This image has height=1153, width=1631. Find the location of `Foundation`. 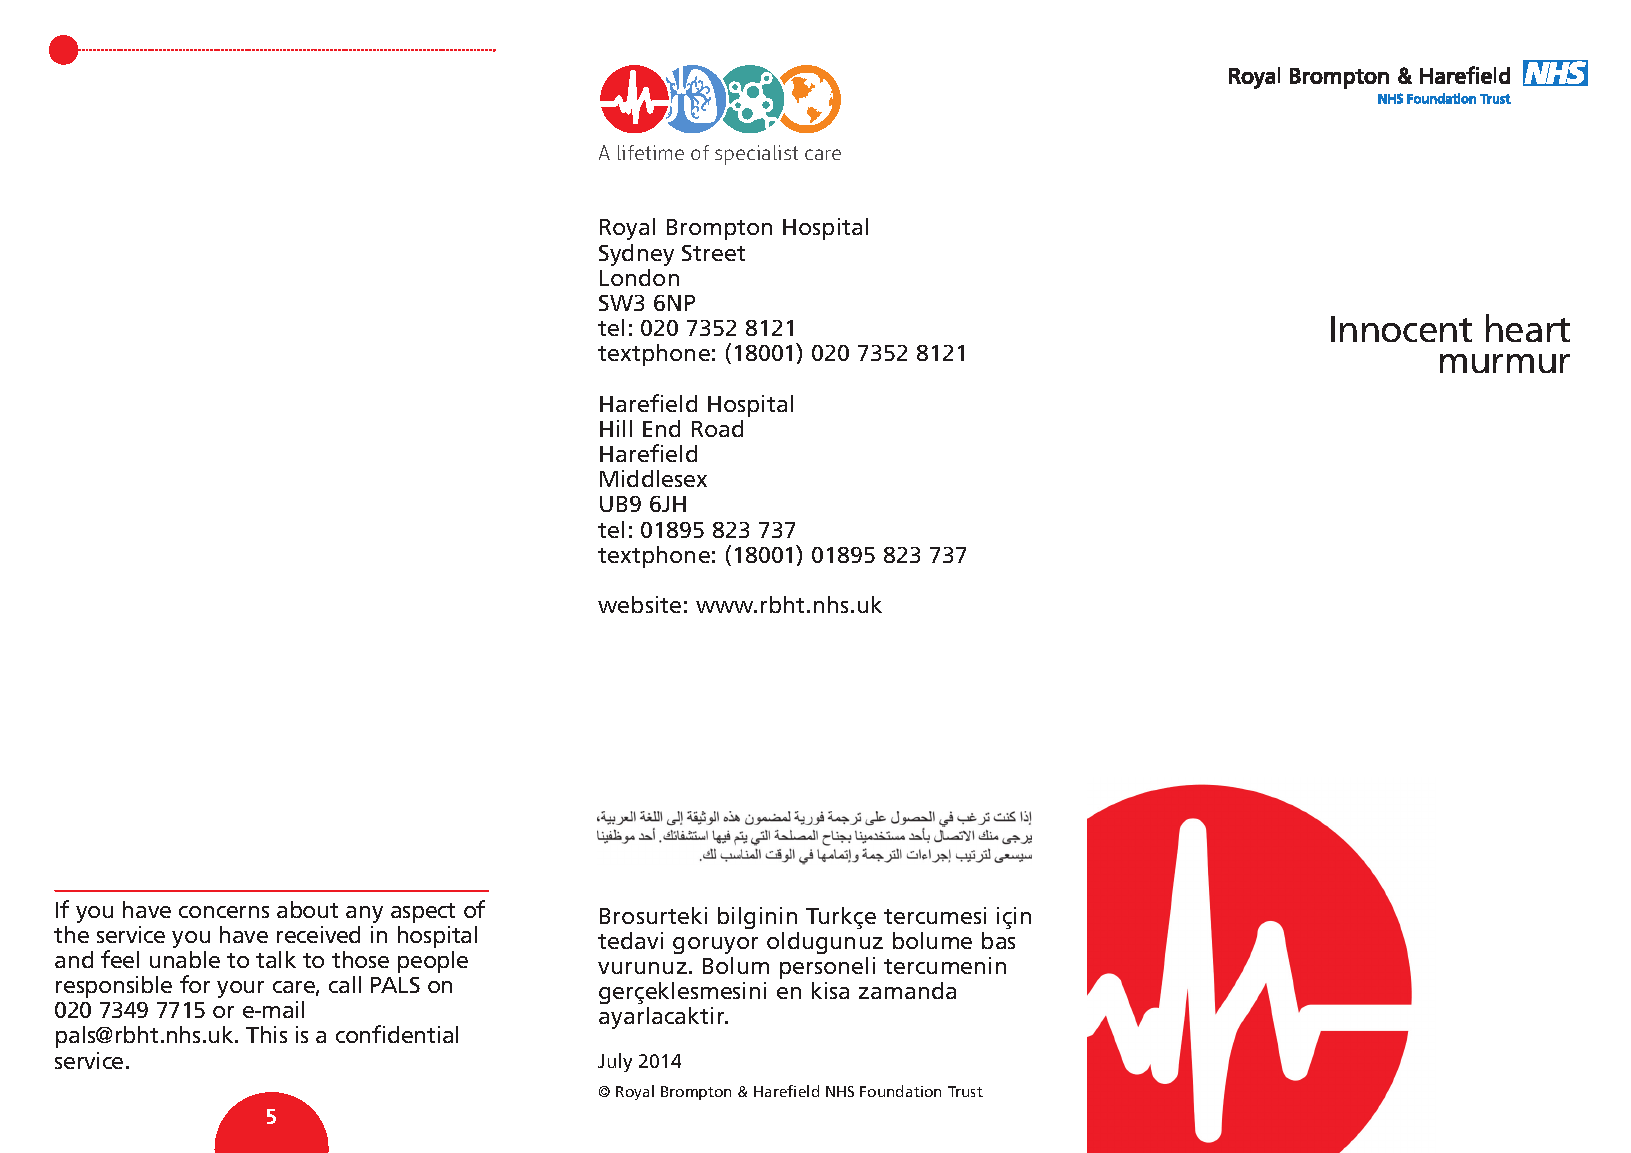

Foundation is located at coordinates (900, 1091).
